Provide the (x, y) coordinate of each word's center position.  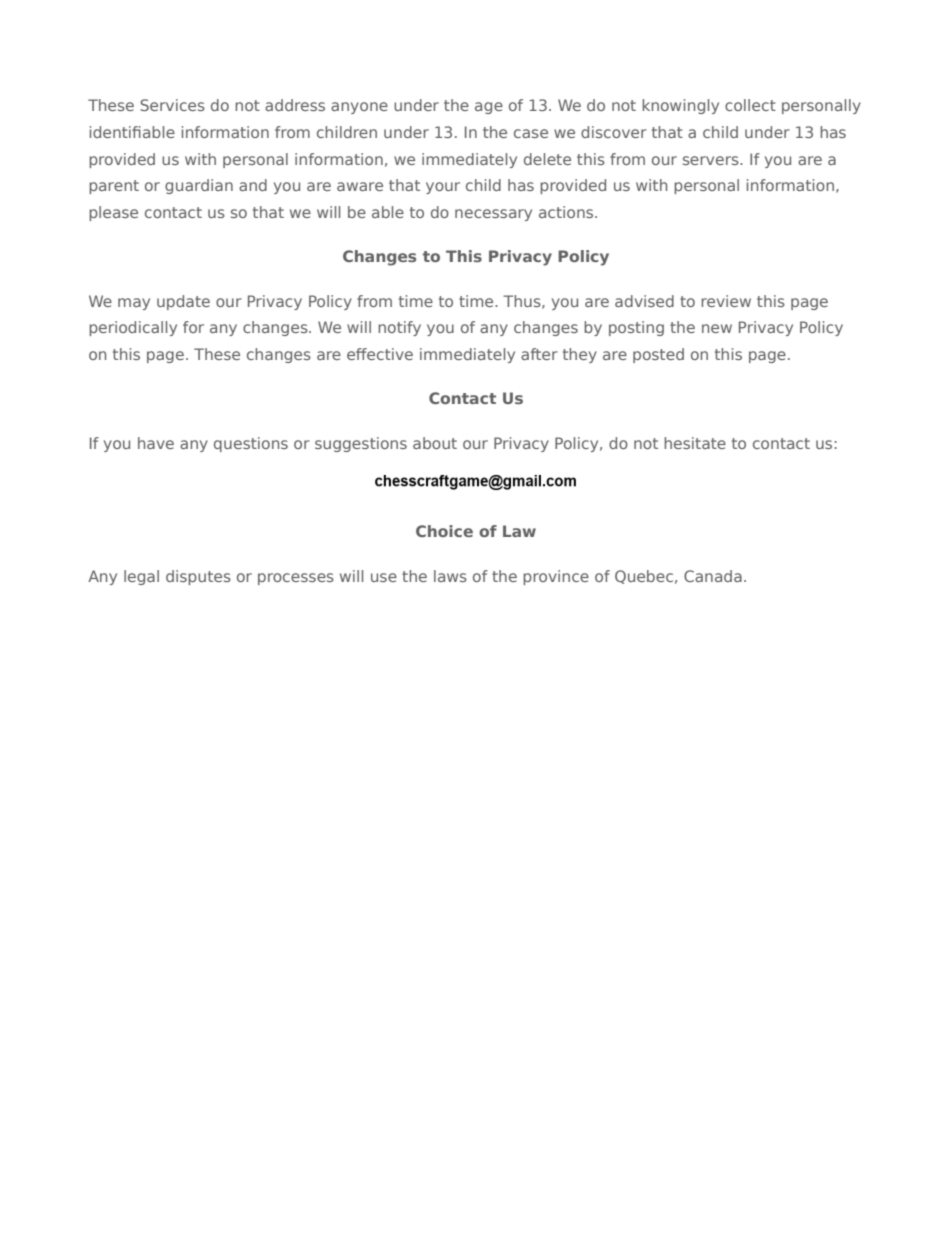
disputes (198, 577)
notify (399, 328)
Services (172, 105)
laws (450, 576)
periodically (133, 328)
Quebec (644, 577)
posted (658, 355)
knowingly (680, 106)
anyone (359, 108)
